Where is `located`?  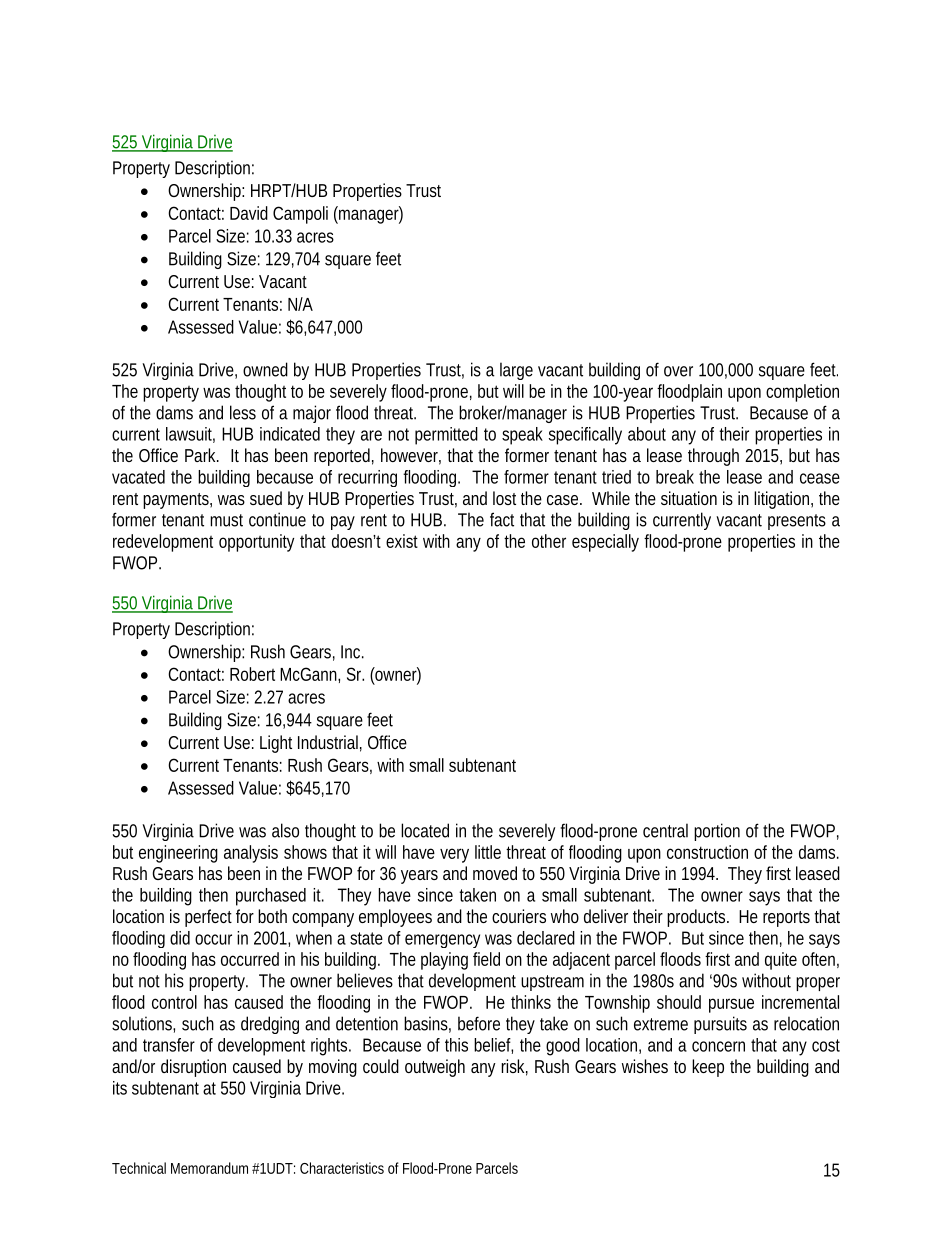
located is located at coordinates (425, 830).
